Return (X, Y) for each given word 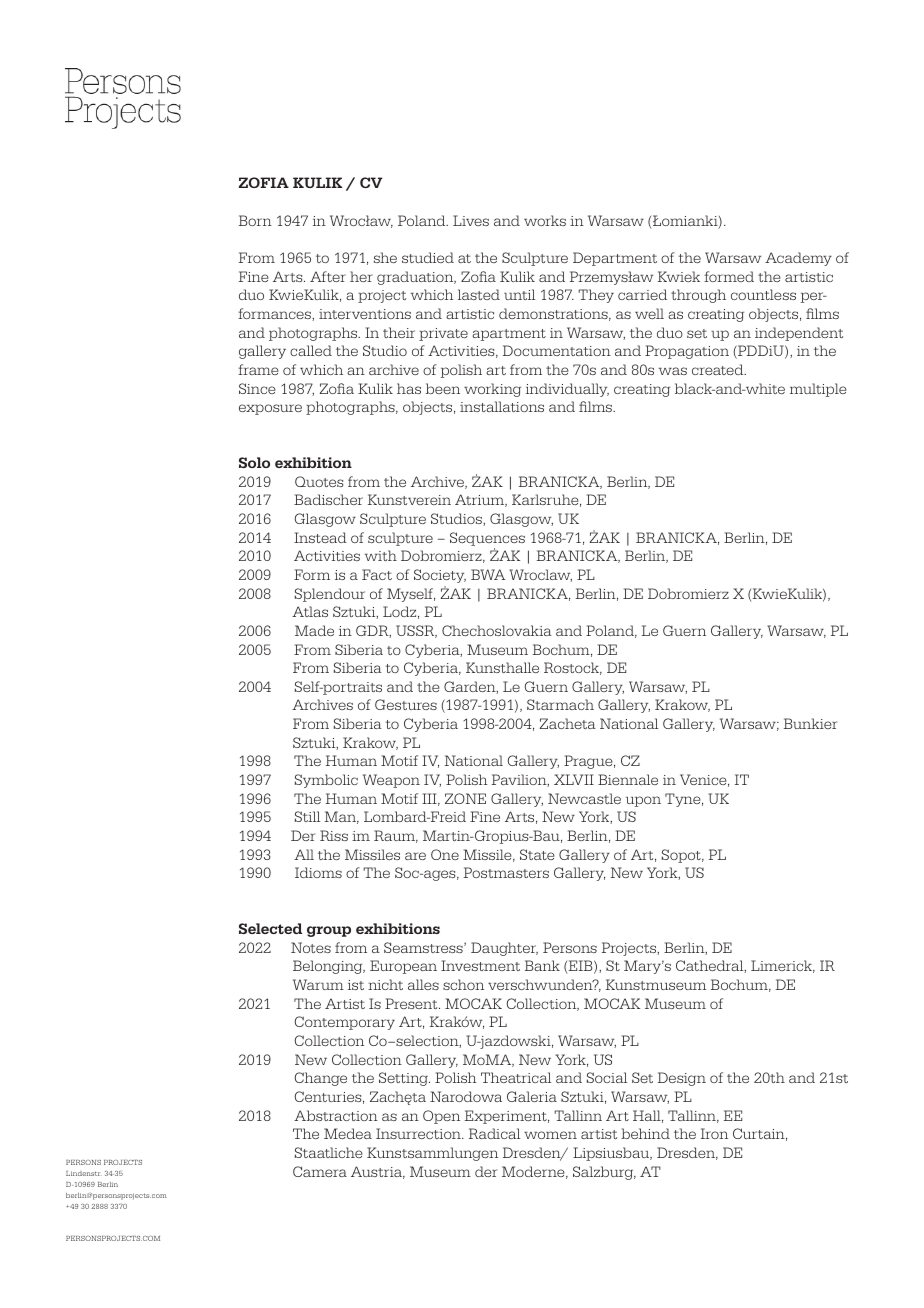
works (545, 220)
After (328, 276)
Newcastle (584, 798)
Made (314, 630)
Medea (348, 1133)
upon (643, 801)
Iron (714, 1133)
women (550, 1135)
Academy (798, 259)
